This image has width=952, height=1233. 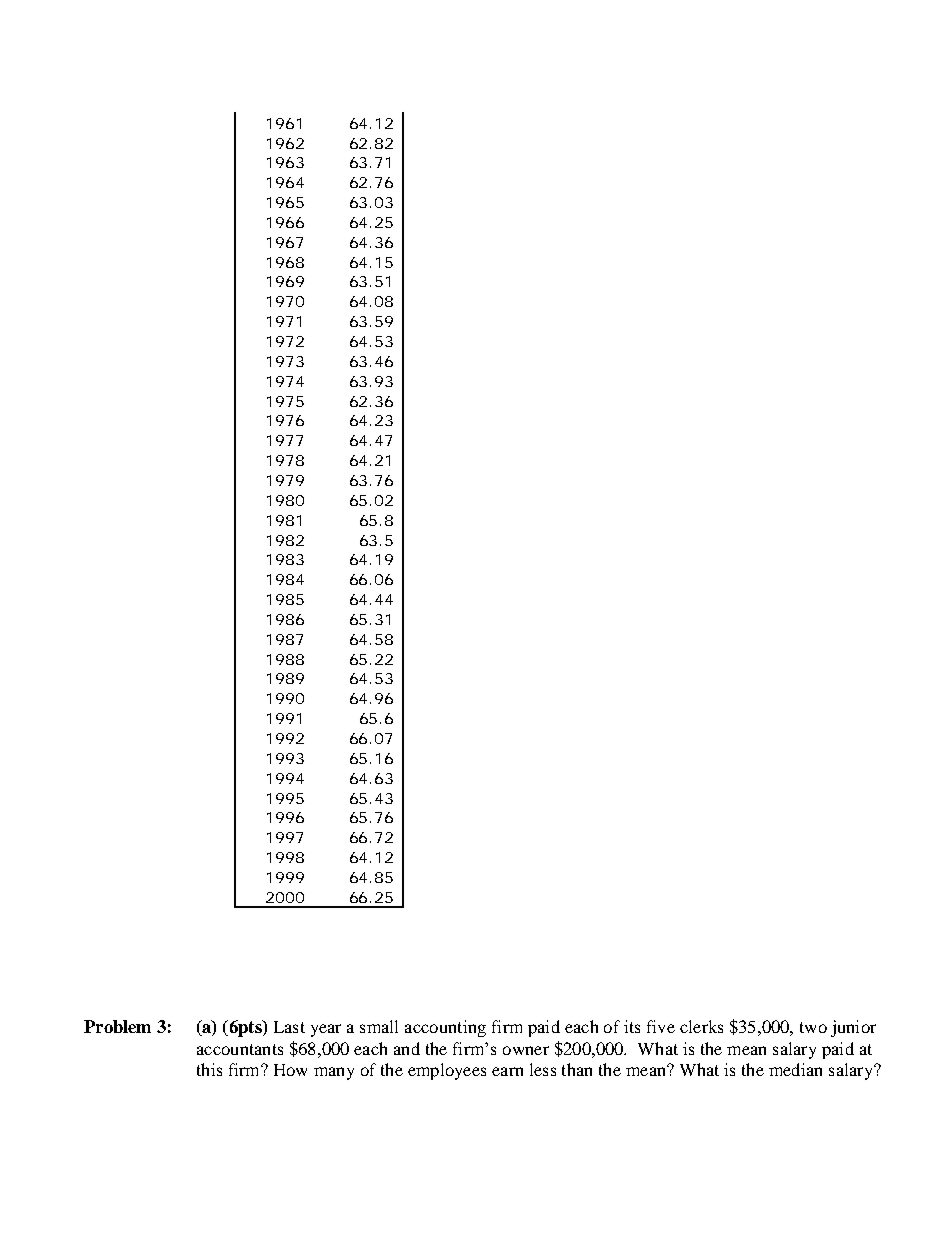 What do you see at coordinates (209, 1069) in the image?
I see `this` at bounding box center [209, 1069].
